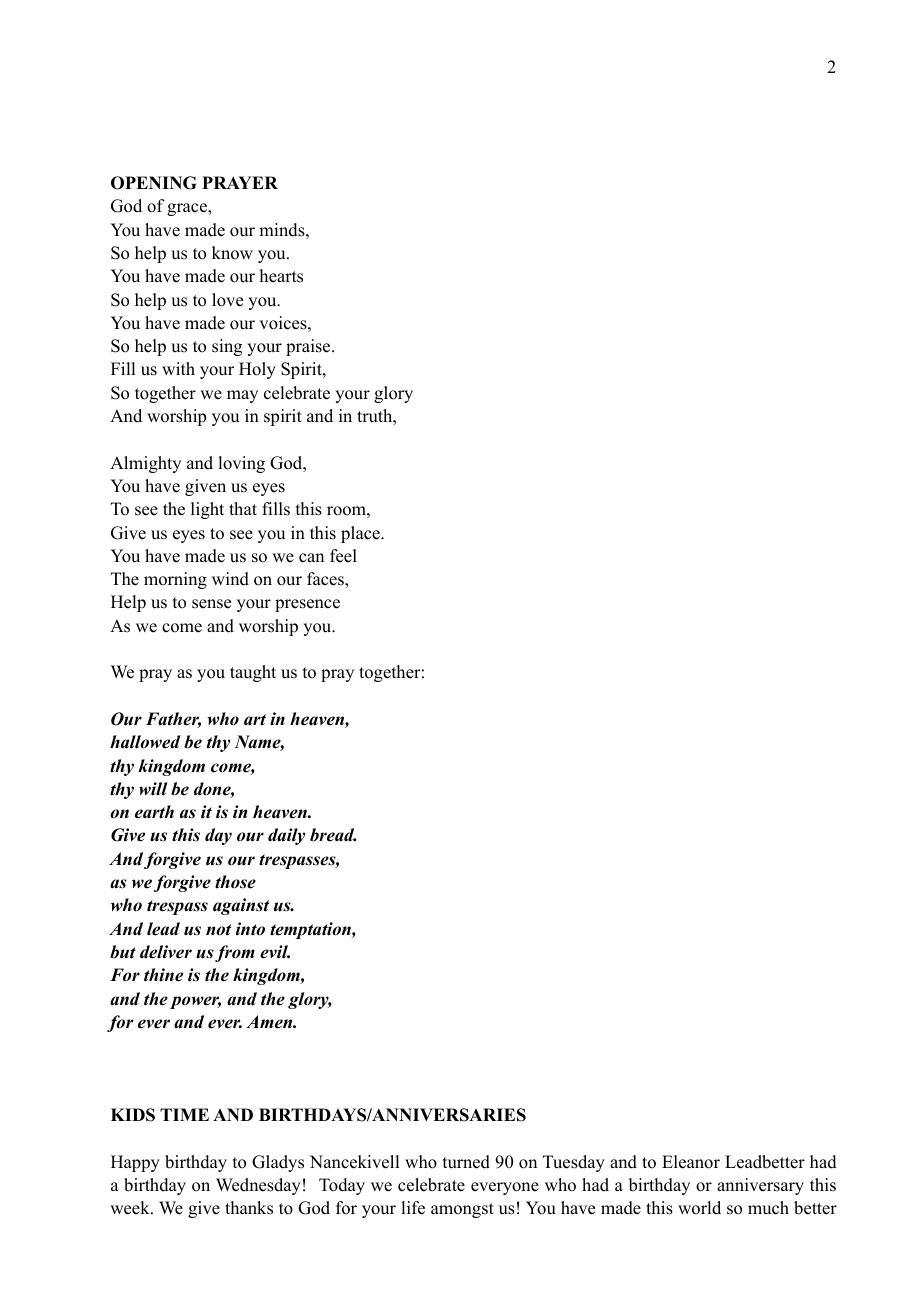 This screenshot has width=924, height=1308. Describe the element at coordinates (343, 556) in the screenshot. I see `feel` at that location.
